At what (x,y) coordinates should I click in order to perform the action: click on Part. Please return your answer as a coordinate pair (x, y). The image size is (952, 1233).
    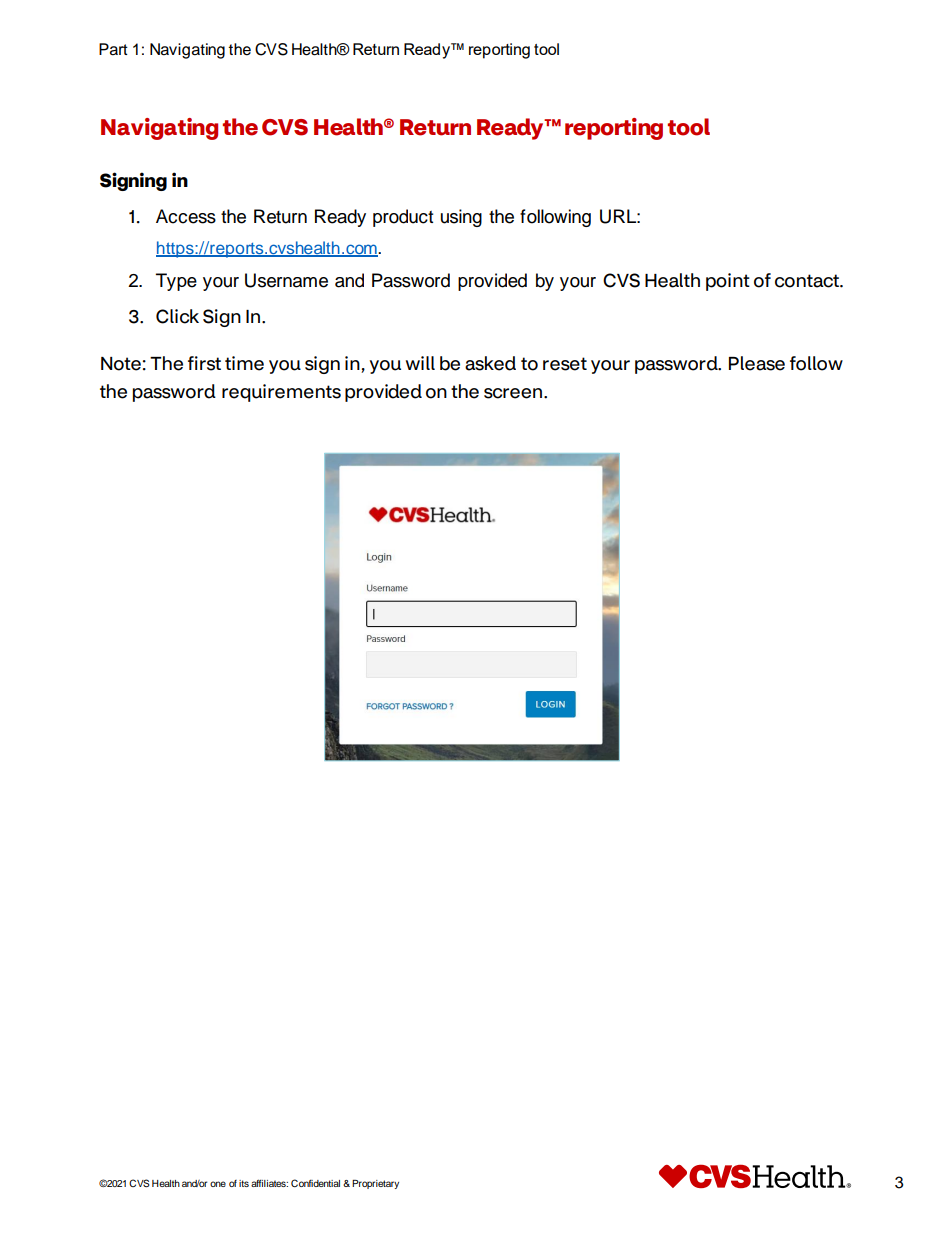
    Looking at the image, I should click on (113, 49).
